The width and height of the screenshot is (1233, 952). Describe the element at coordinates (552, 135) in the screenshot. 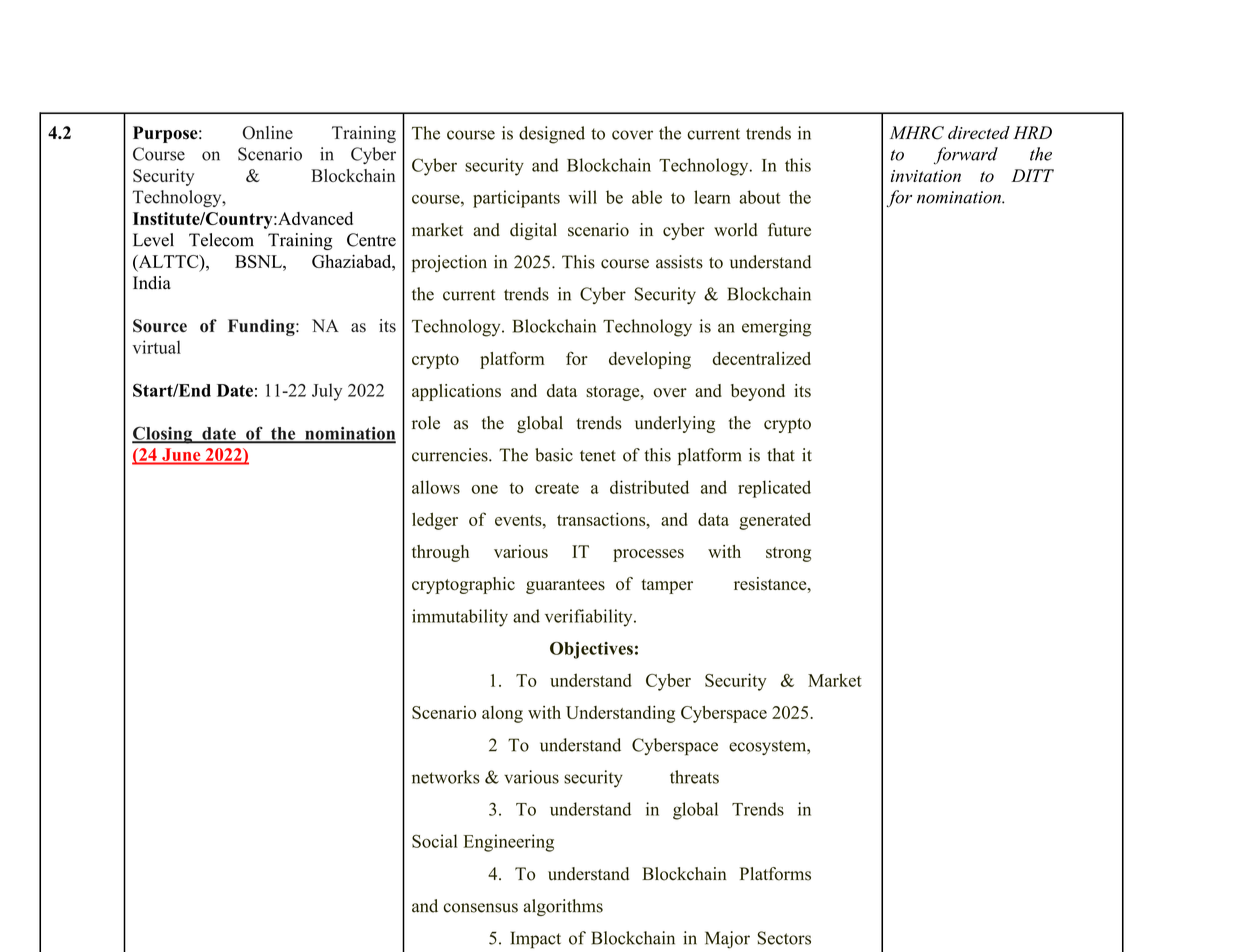

I see `designed` at that location.
